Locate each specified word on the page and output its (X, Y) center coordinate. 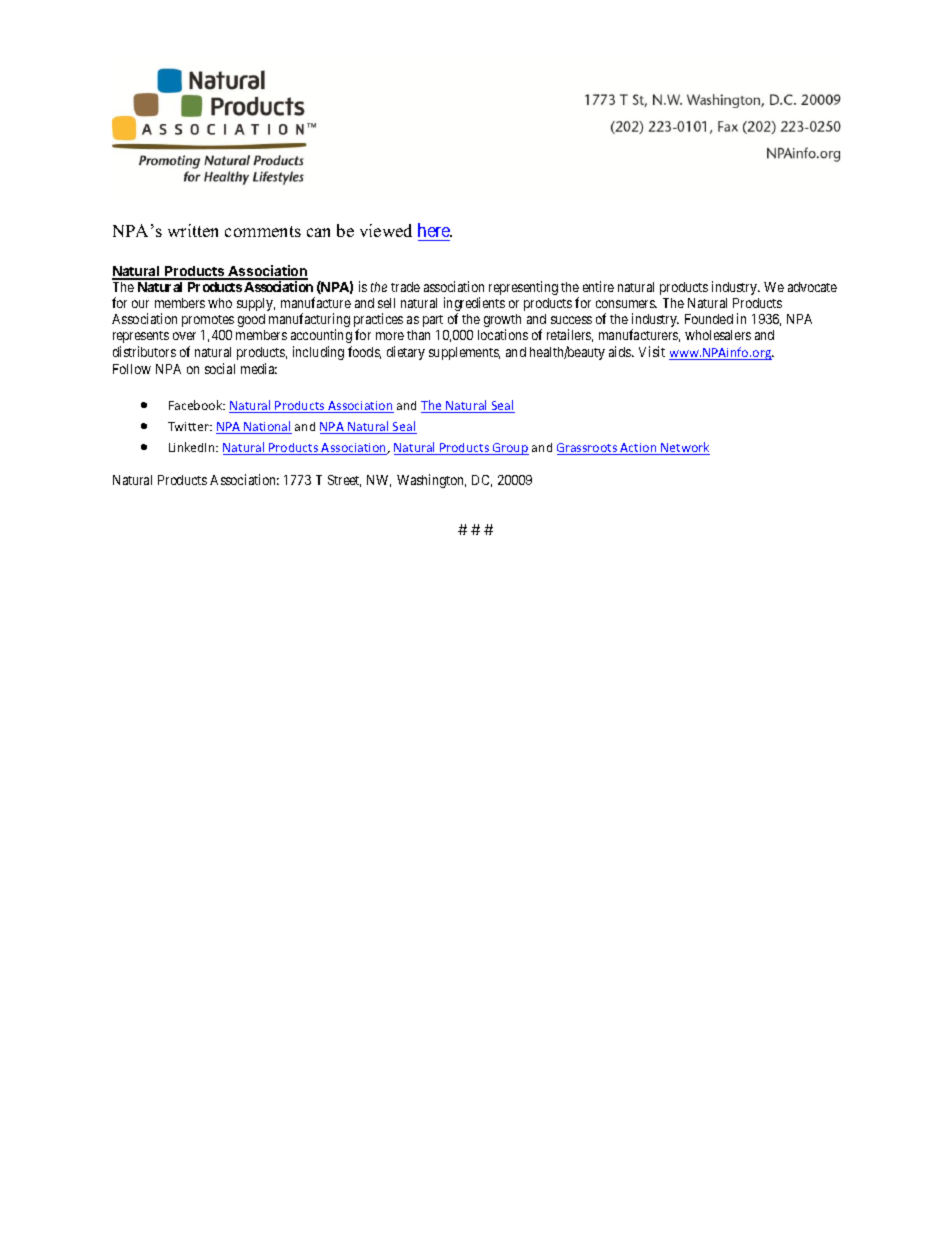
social (220, 368)
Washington (431, 481)
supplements (464, 353)
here (435, 230)
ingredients (474, 305)
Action (639, 449)
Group (510, 449)
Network (684, 448)
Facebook (197, 405)
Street (344, 481)
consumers (626, 304)
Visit (652, 351)
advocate (812, 287)
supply (256, 304)
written (193, 230)
